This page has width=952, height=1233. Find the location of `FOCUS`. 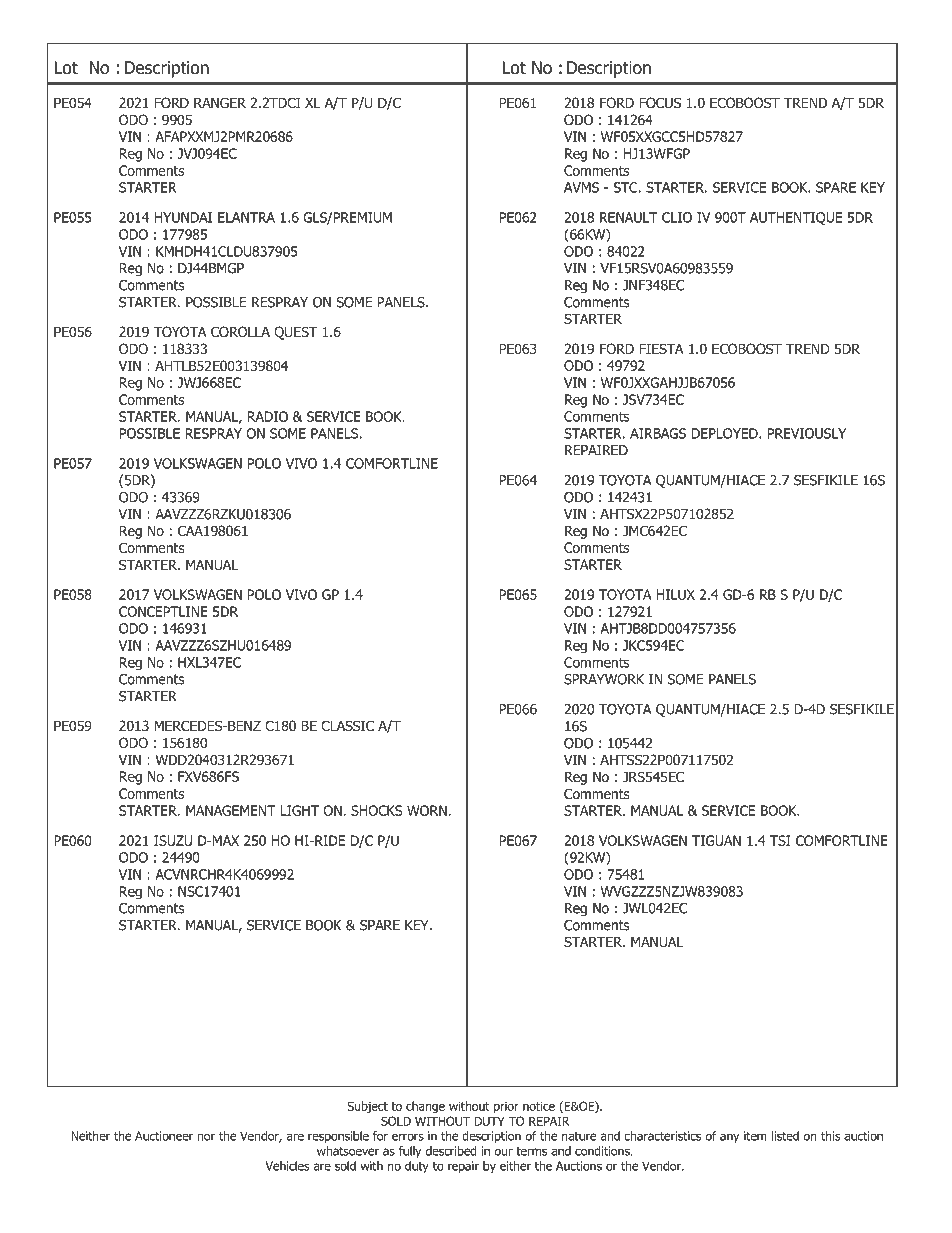

FOCUS is located at coordinates (660, 102).
